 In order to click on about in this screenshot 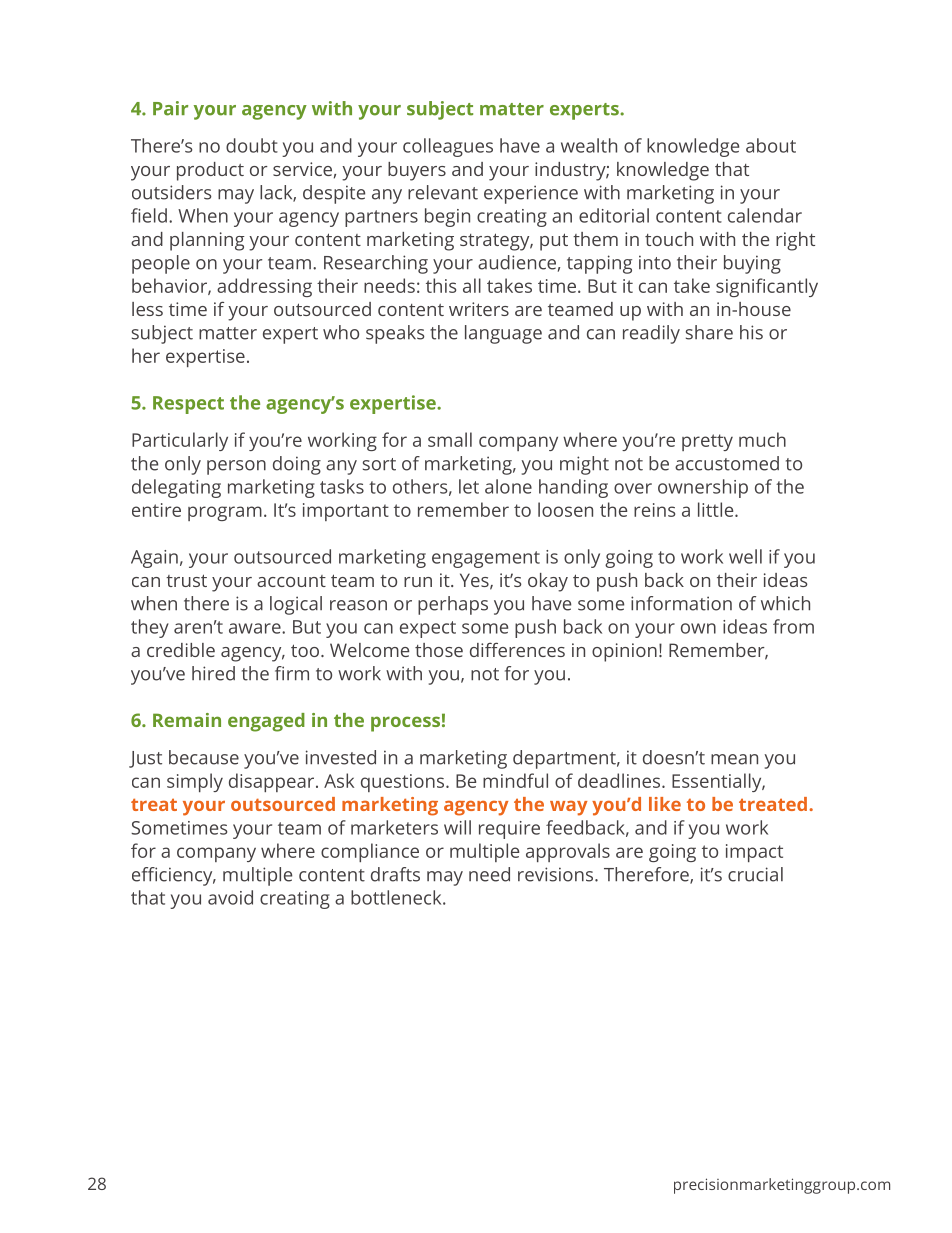, I will do `click(771, 145)`.
